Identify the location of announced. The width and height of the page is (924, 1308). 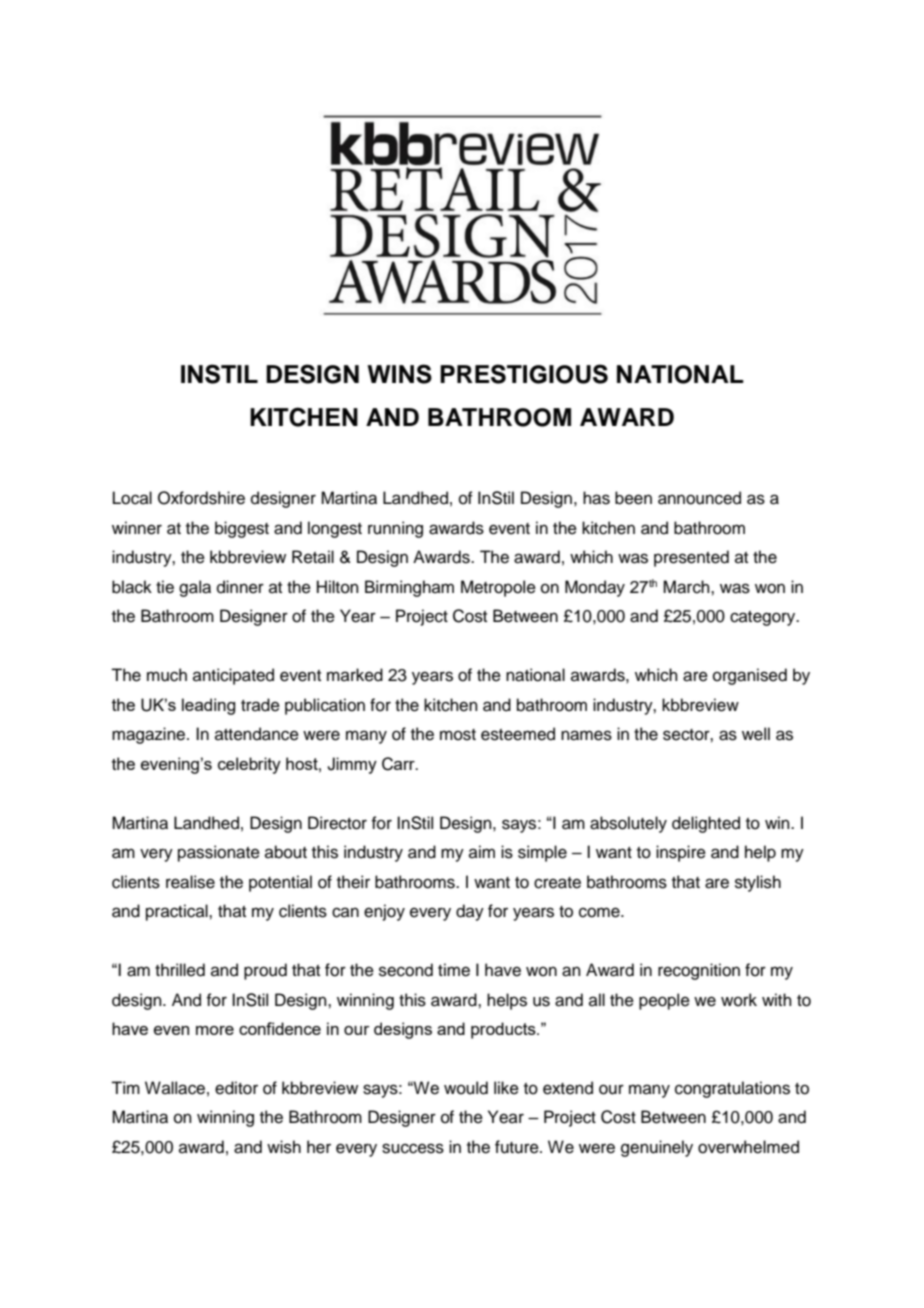
(699, 498).
